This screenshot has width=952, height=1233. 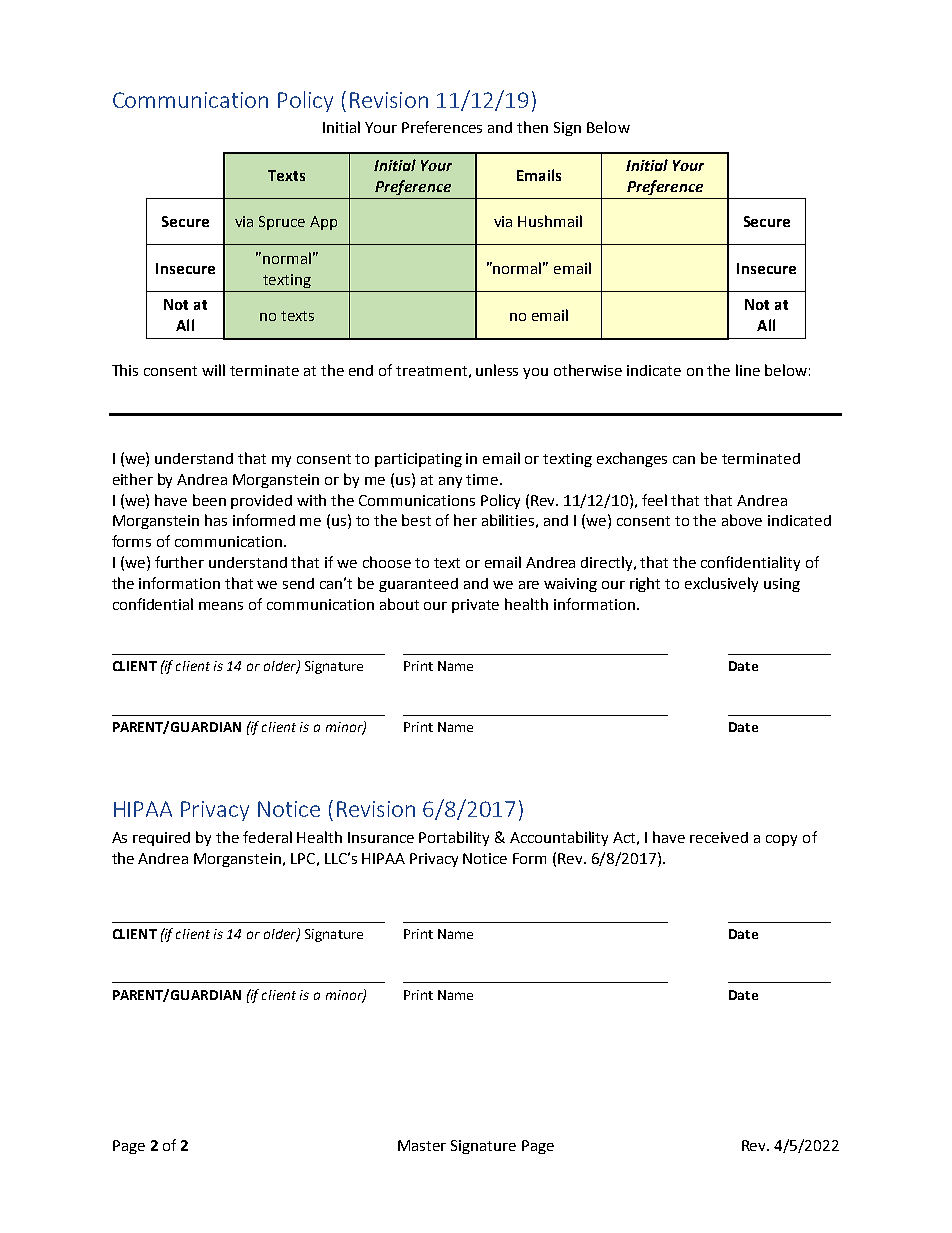 I want to click on Master, so click(x=422, y=1145).
